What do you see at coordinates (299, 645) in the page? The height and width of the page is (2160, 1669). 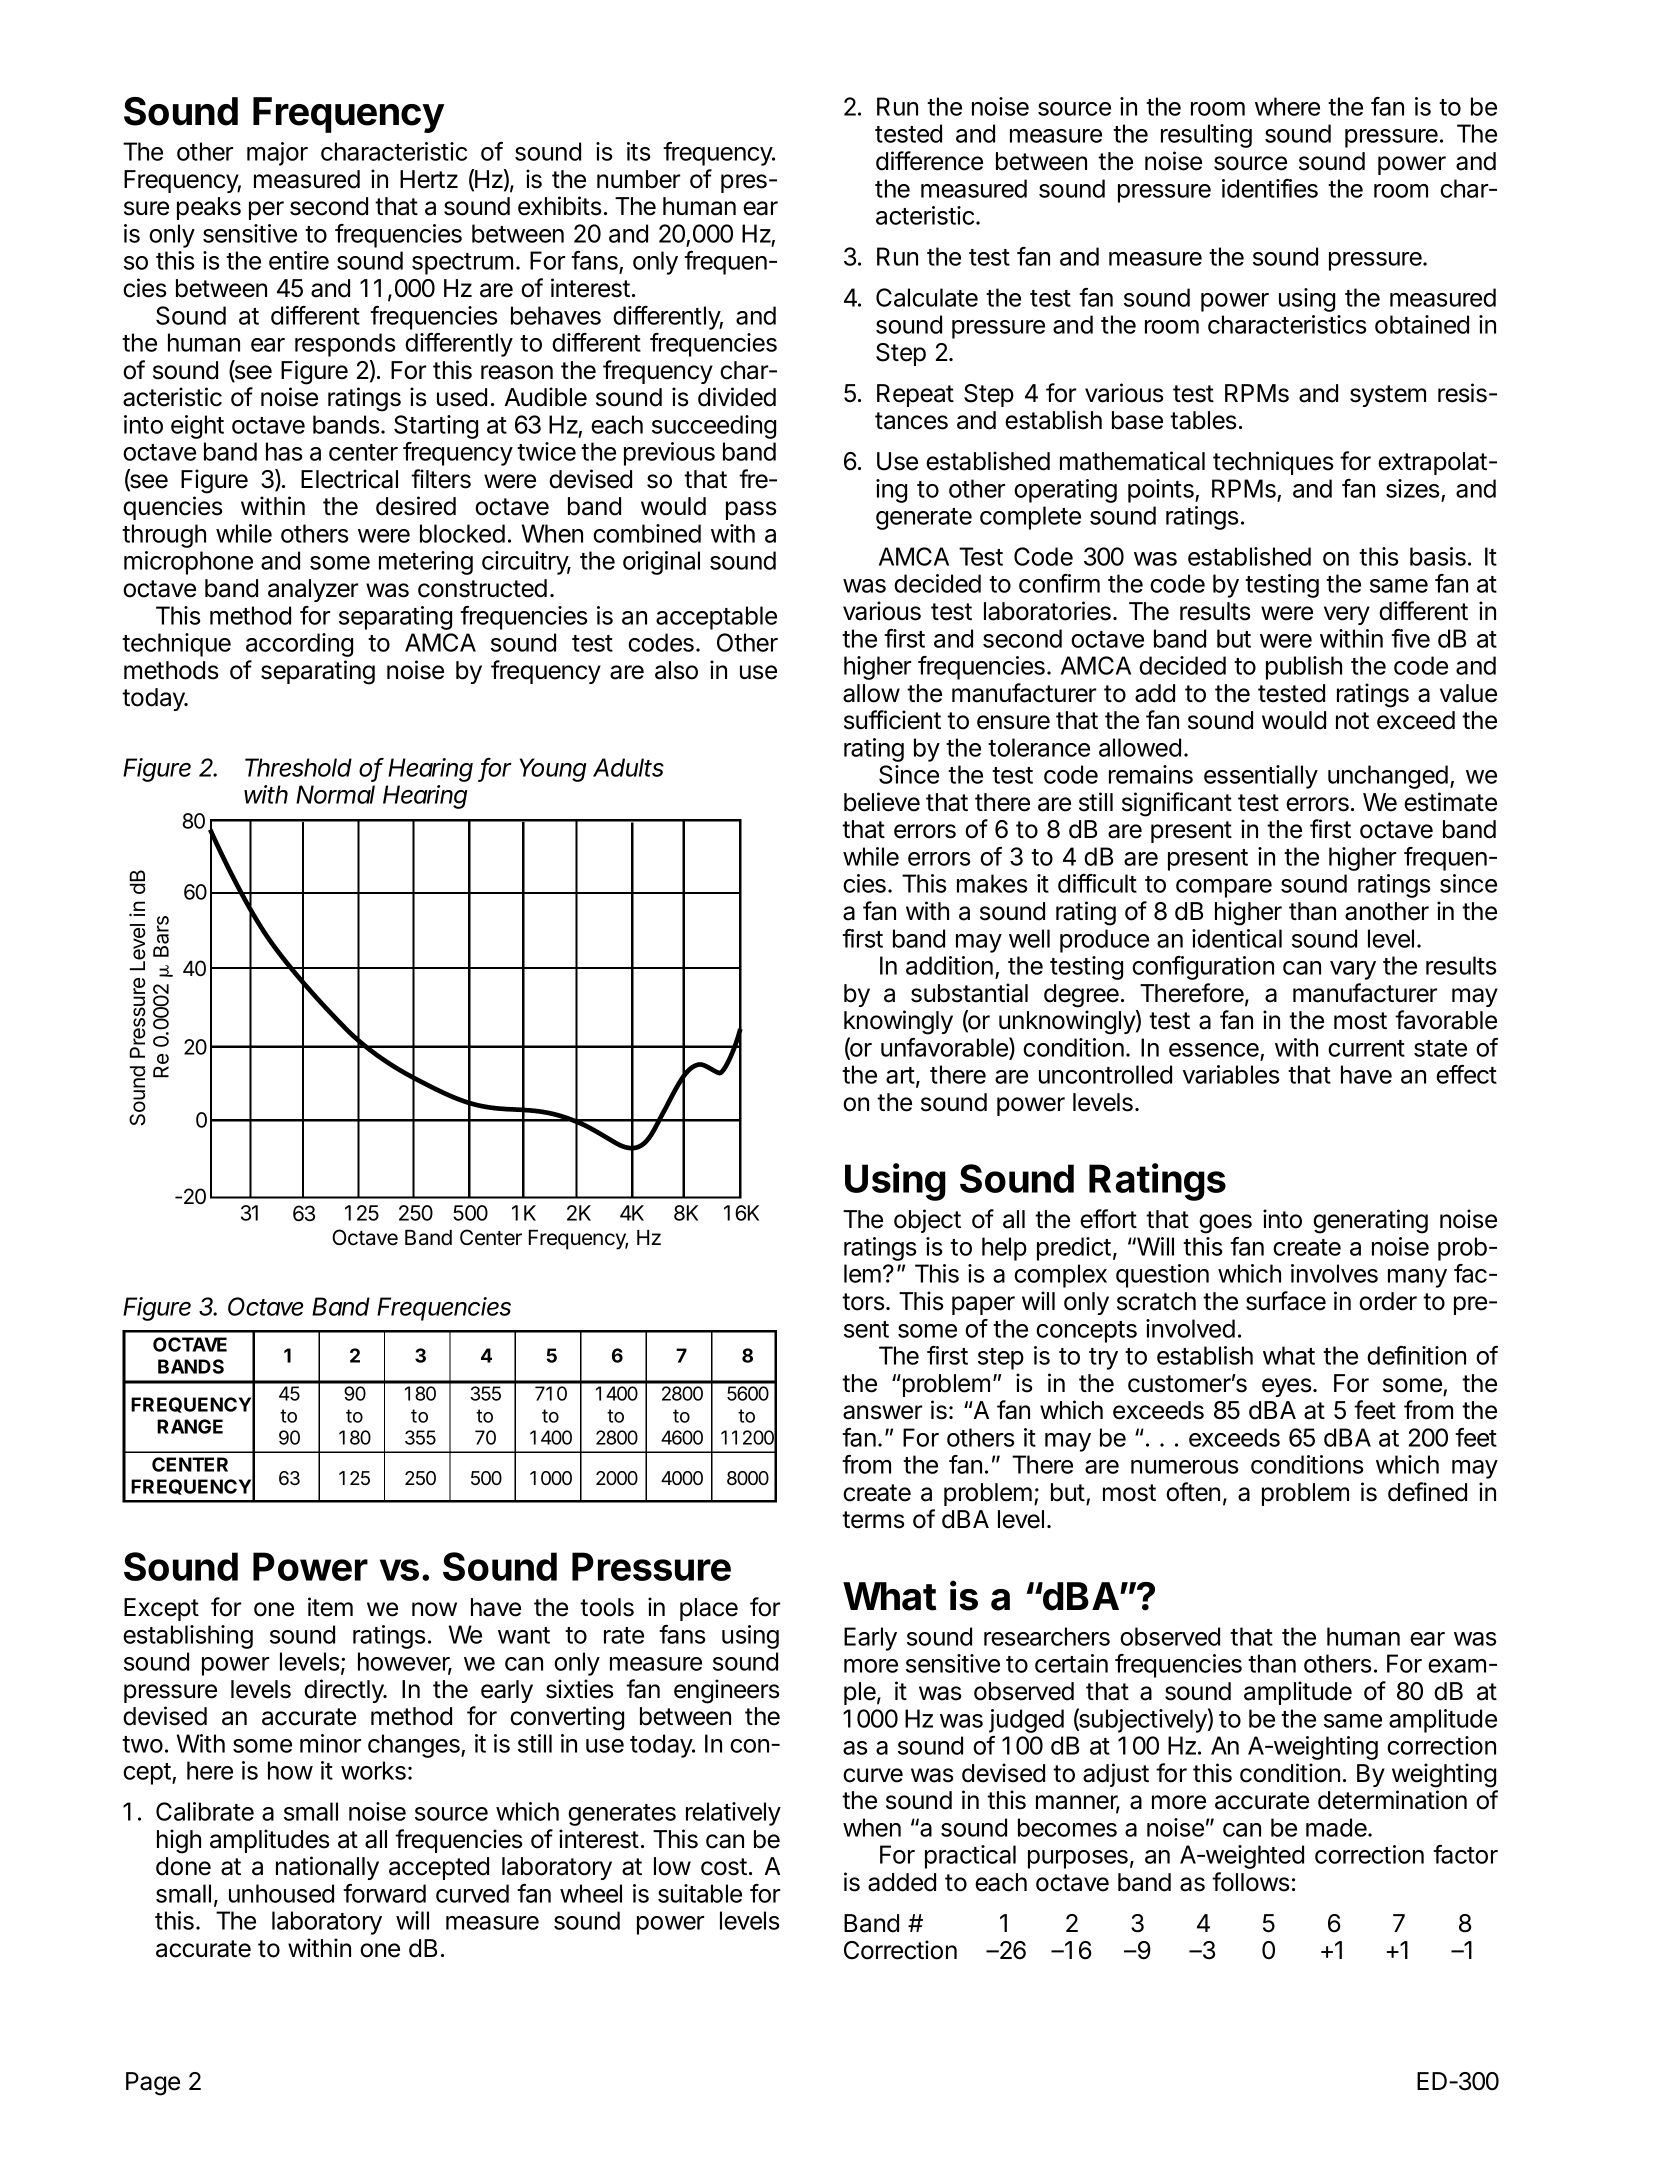 I see `according` at bounding box center [299, 645].
